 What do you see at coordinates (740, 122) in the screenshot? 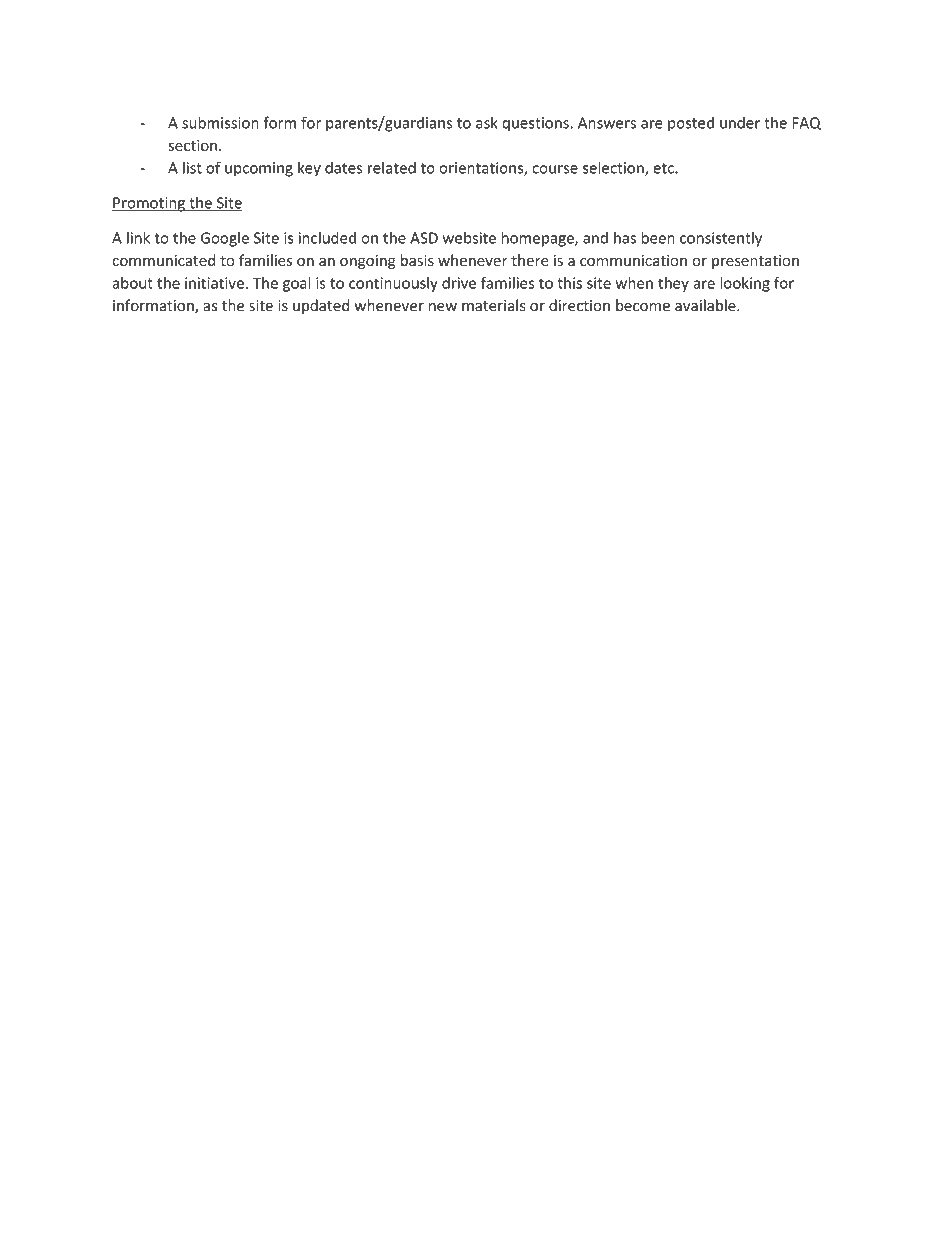
I see `under` at bounding box center [740, 122].
